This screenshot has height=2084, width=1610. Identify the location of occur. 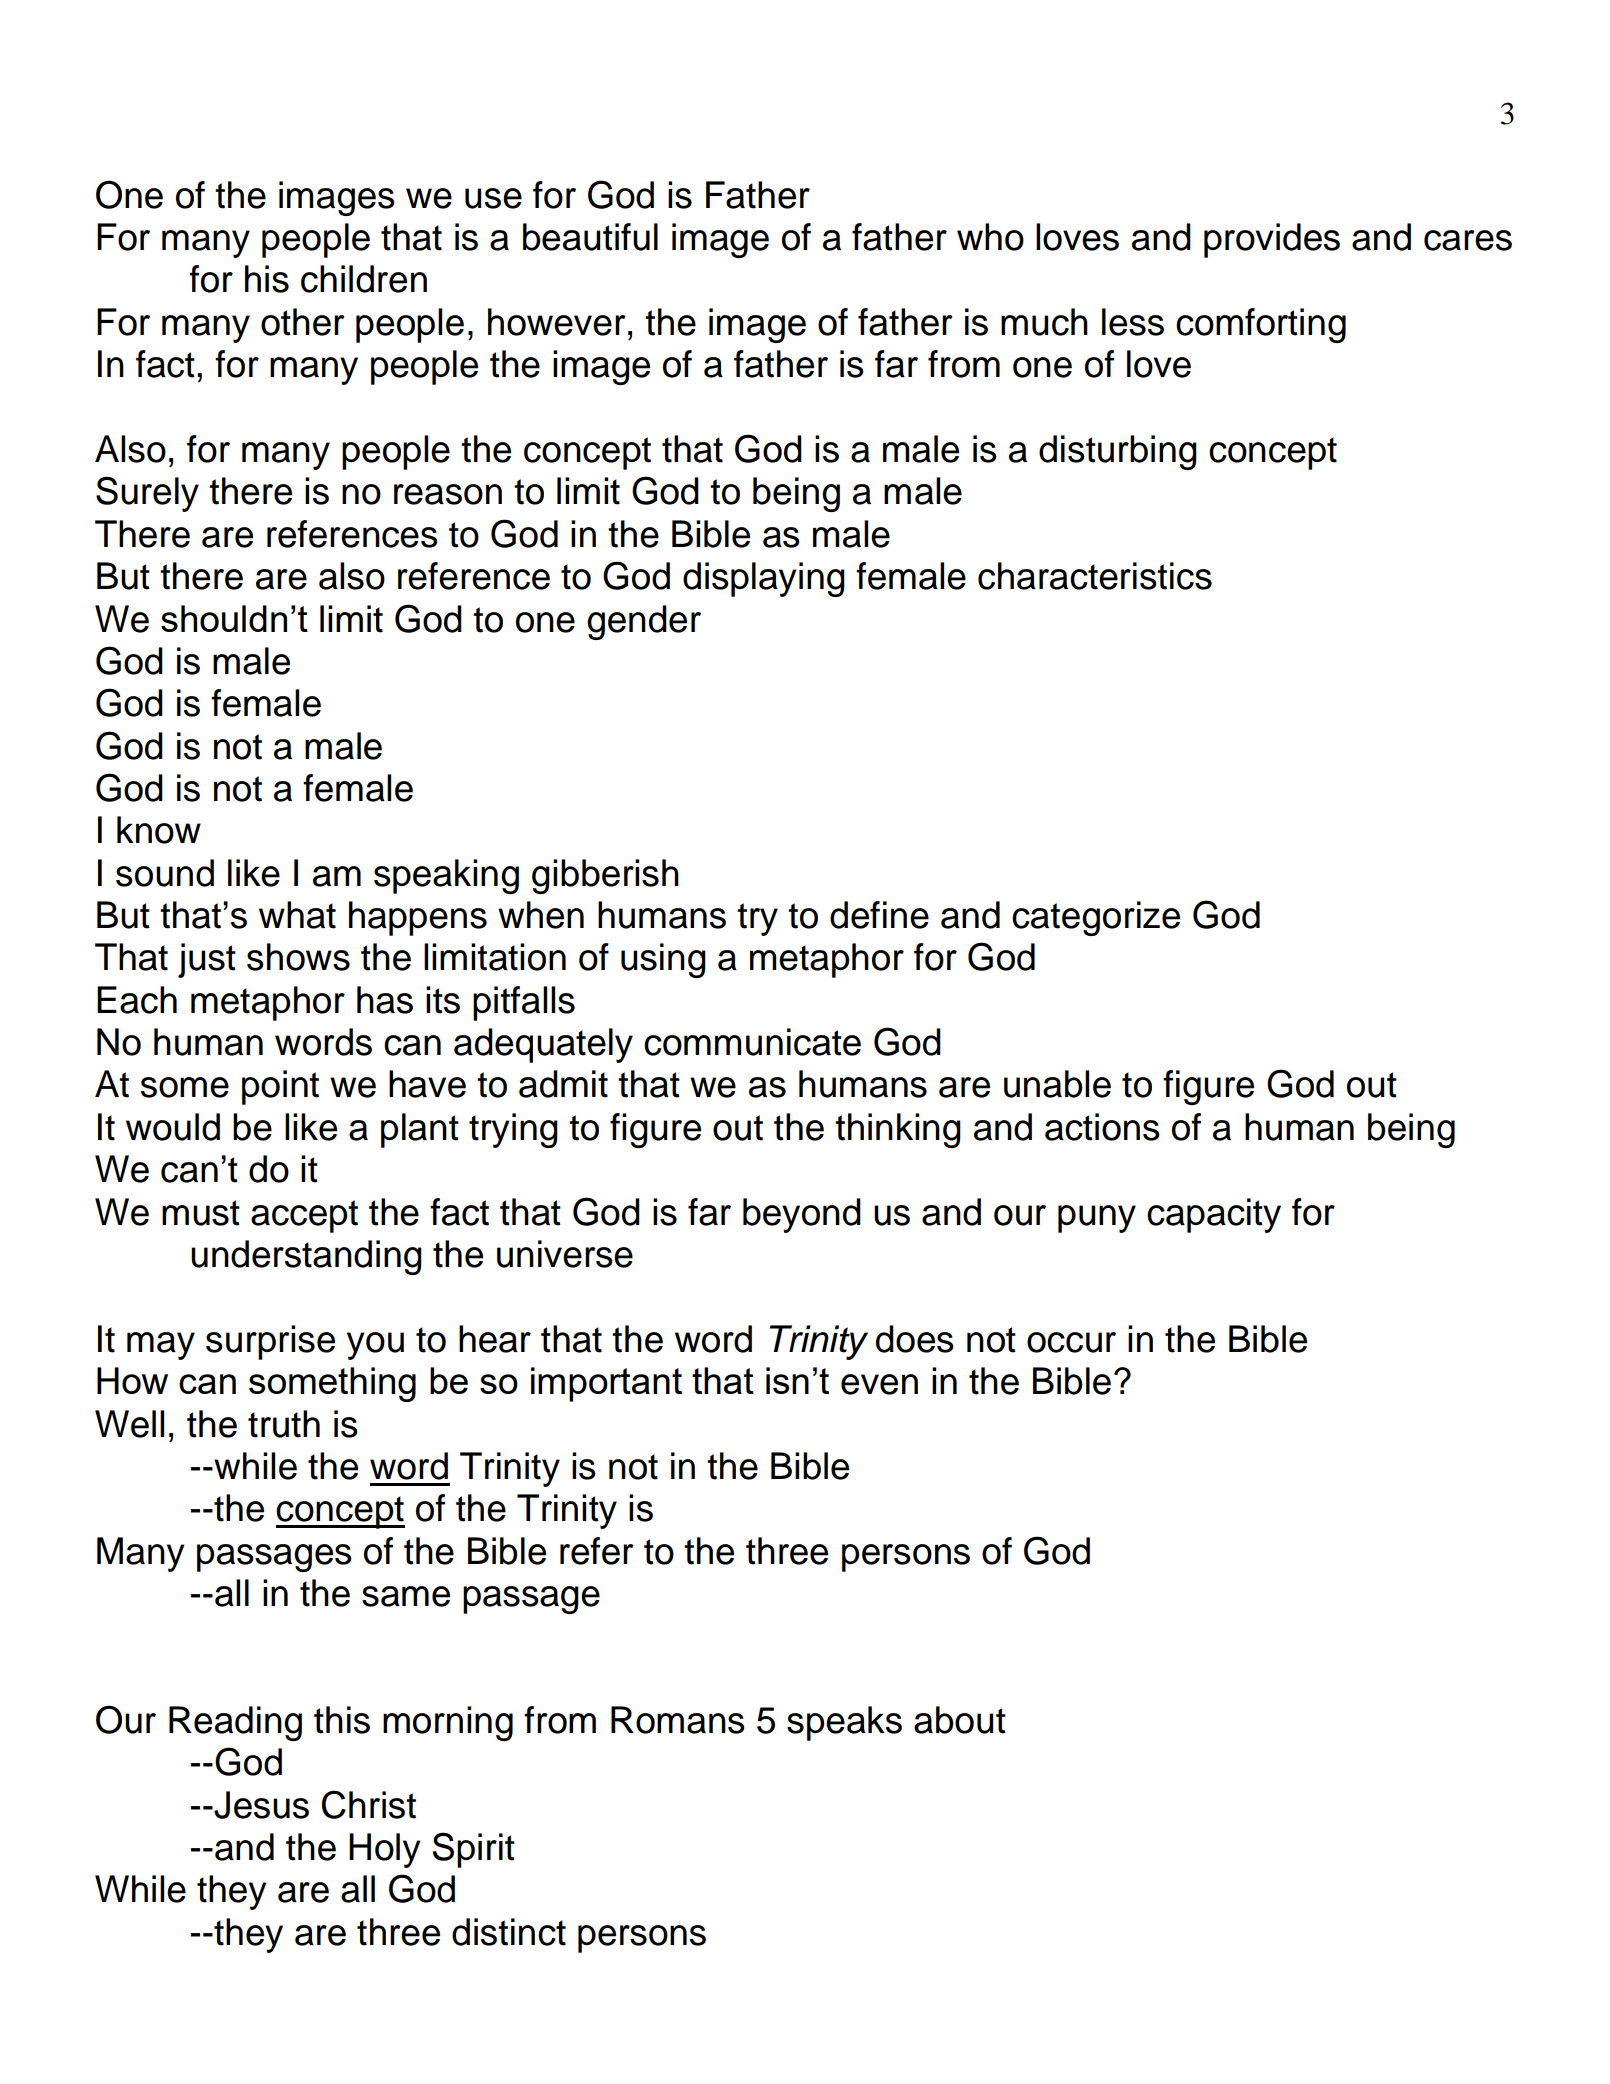
(1071, 1342).
